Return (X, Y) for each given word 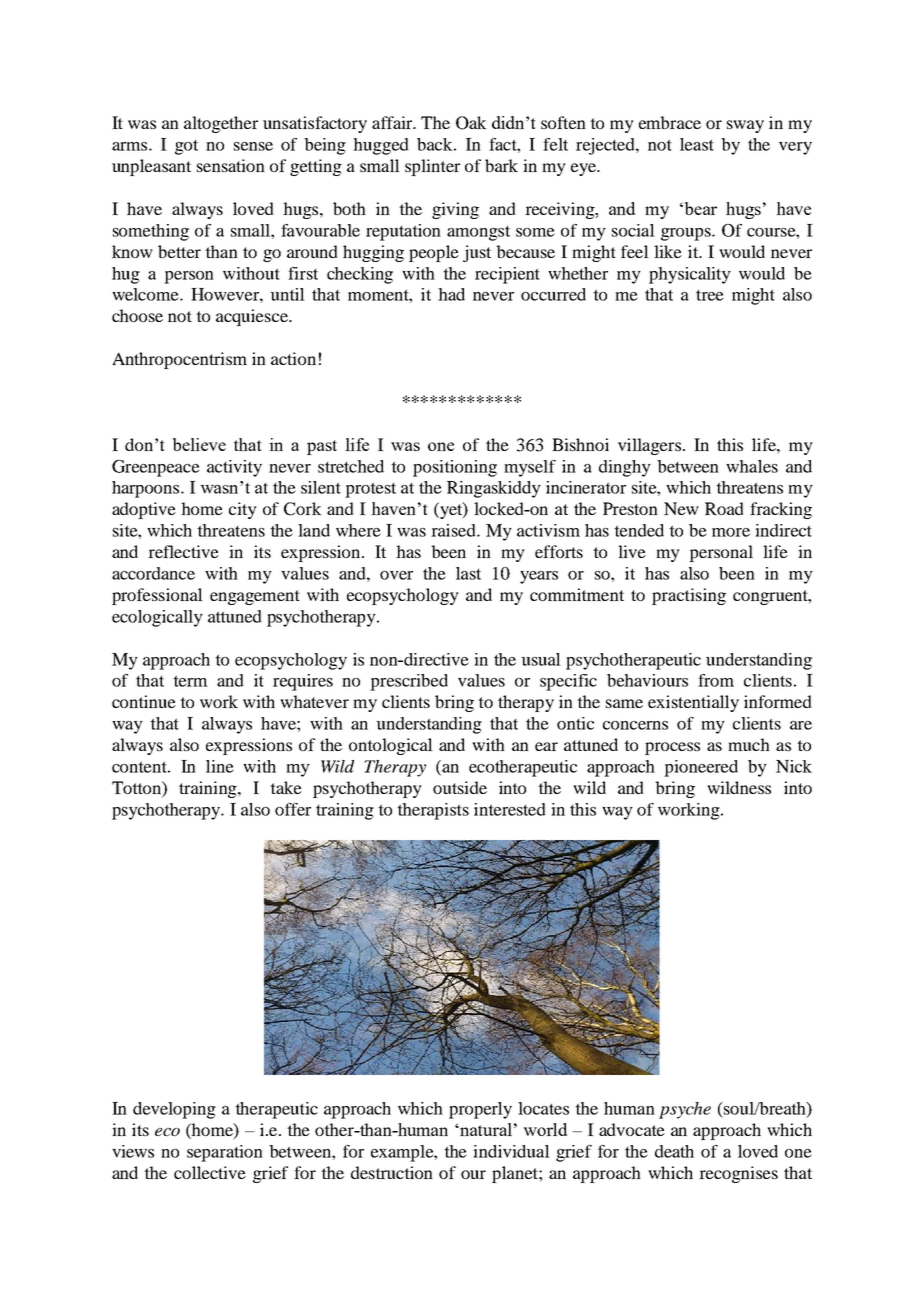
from (716, 680)
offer (293, 809)
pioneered (701, 768)
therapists (433, 811)
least (697, 144)
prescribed (409, 682)
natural (485, 1129)
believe (199, 444)
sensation (231, 165)
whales (752, 466)
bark (501, 165)
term (190, 681)
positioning (455, 468)
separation (225, 1153)
